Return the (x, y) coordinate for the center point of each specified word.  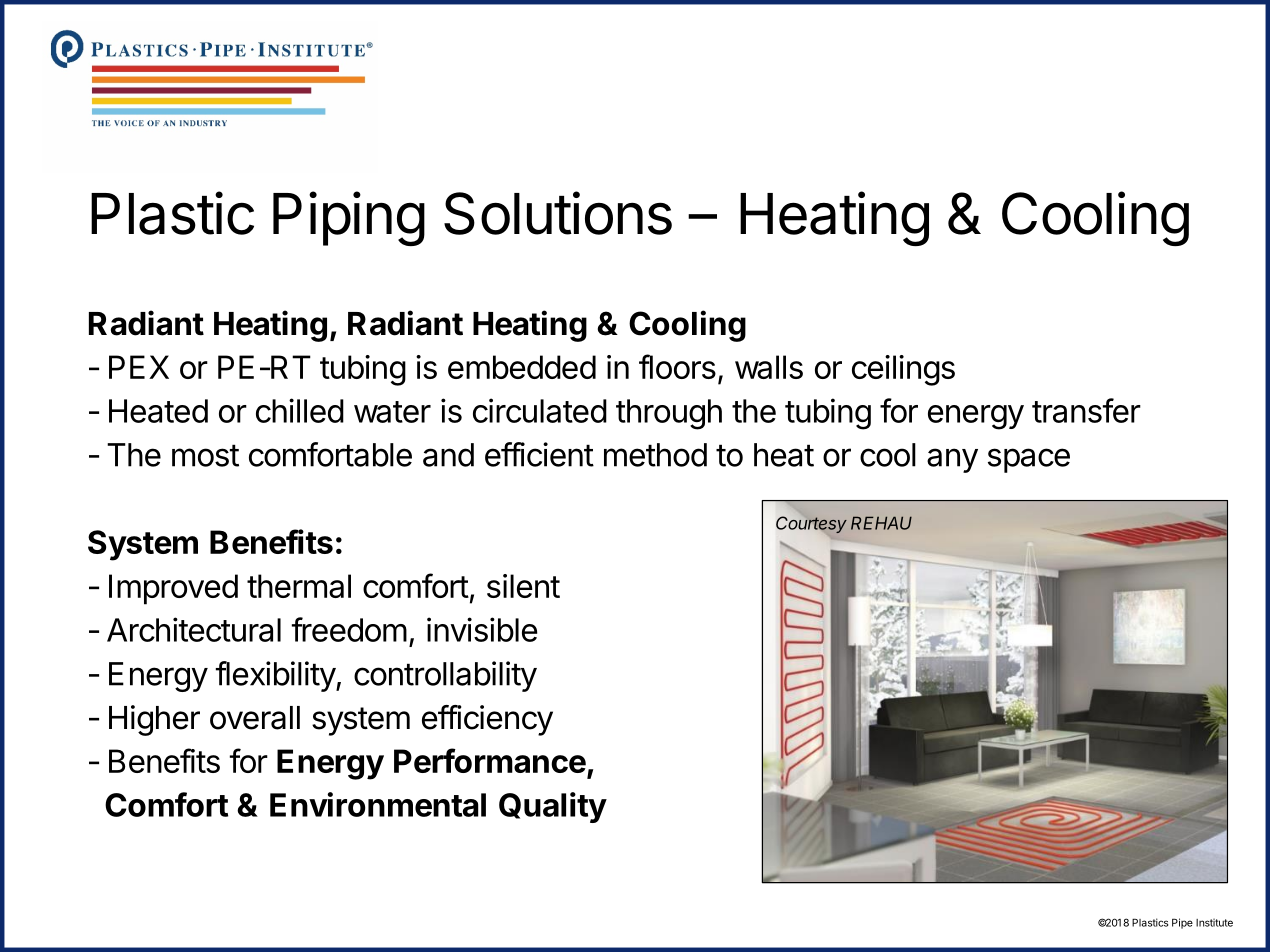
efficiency (487, 720)
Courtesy (811, 524)
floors (677, 366)
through (669, 414)
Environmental (378, 804)
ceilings (903, 370)
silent (523, 586)
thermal (299, 586)
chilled (300, 410)
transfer (1086, 410)
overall (255, 718)
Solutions (558, 213)
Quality (553, 807)
